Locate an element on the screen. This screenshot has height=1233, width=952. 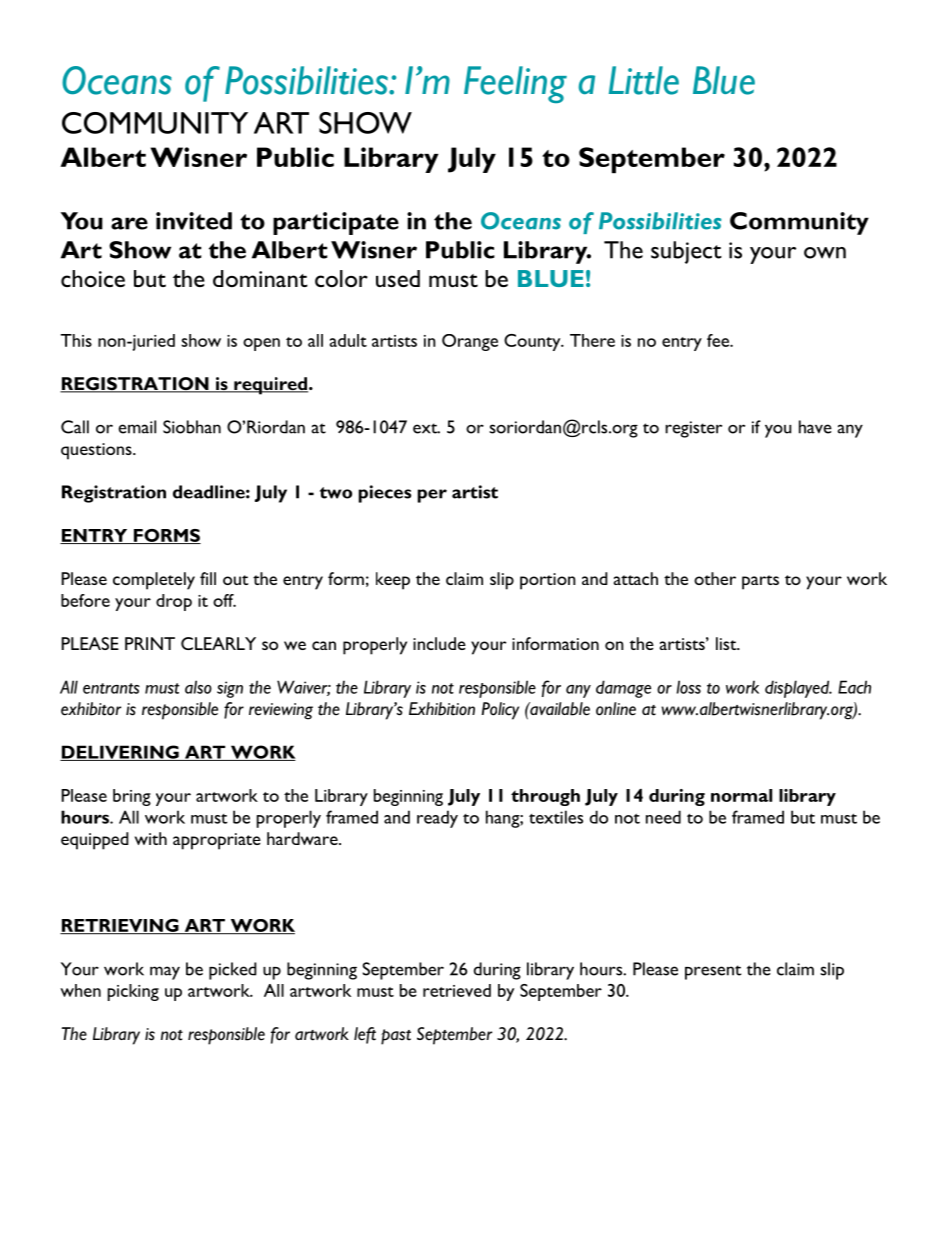
picking is located at coordinates (133, 992).
